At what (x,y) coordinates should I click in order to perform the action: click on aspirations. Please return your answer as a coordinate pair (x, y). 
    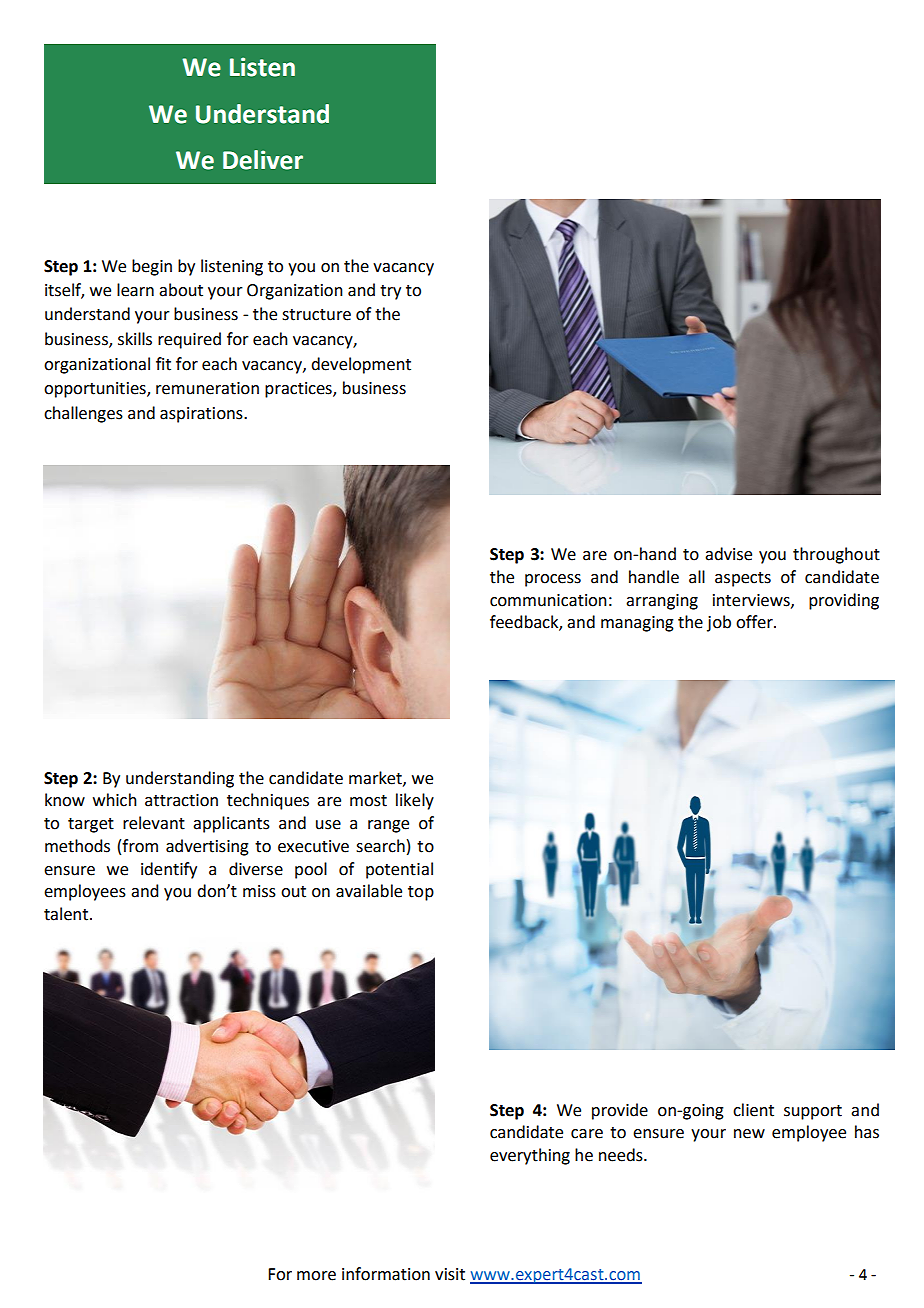
    Looking at the image, I should click on (202, 415).
